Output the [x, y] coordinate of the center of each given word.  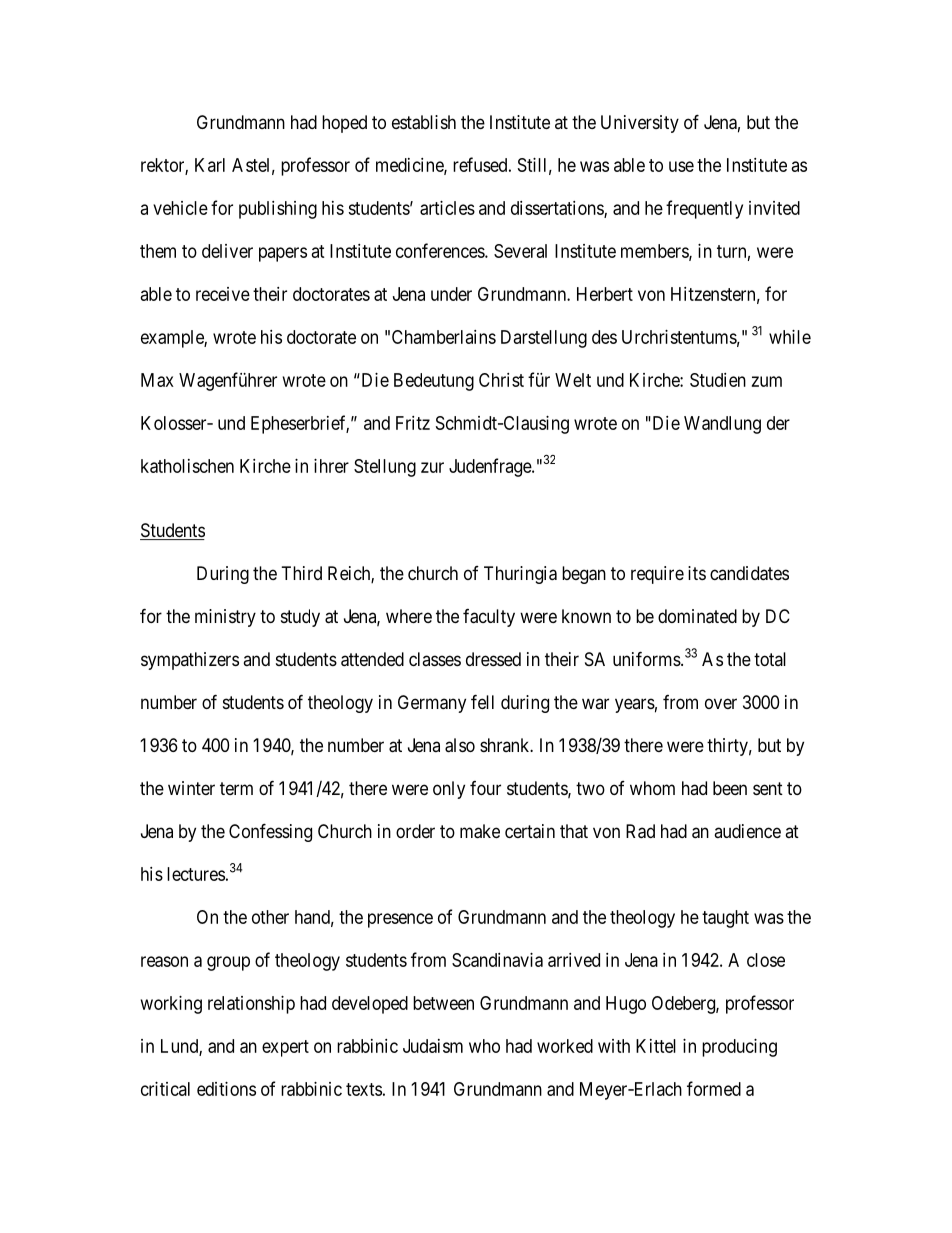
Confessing [270, 832]
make [480, 831]
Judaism [433, 1046]
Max [157, 380]
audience [747, 831]
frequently [704, 209]
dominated [697, 616]
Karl [210, 165]
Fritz [413, 423]
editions [226, 1089]
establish [424, 122]
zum [767, 381]
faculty [489, 618]
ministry [225, 618]
